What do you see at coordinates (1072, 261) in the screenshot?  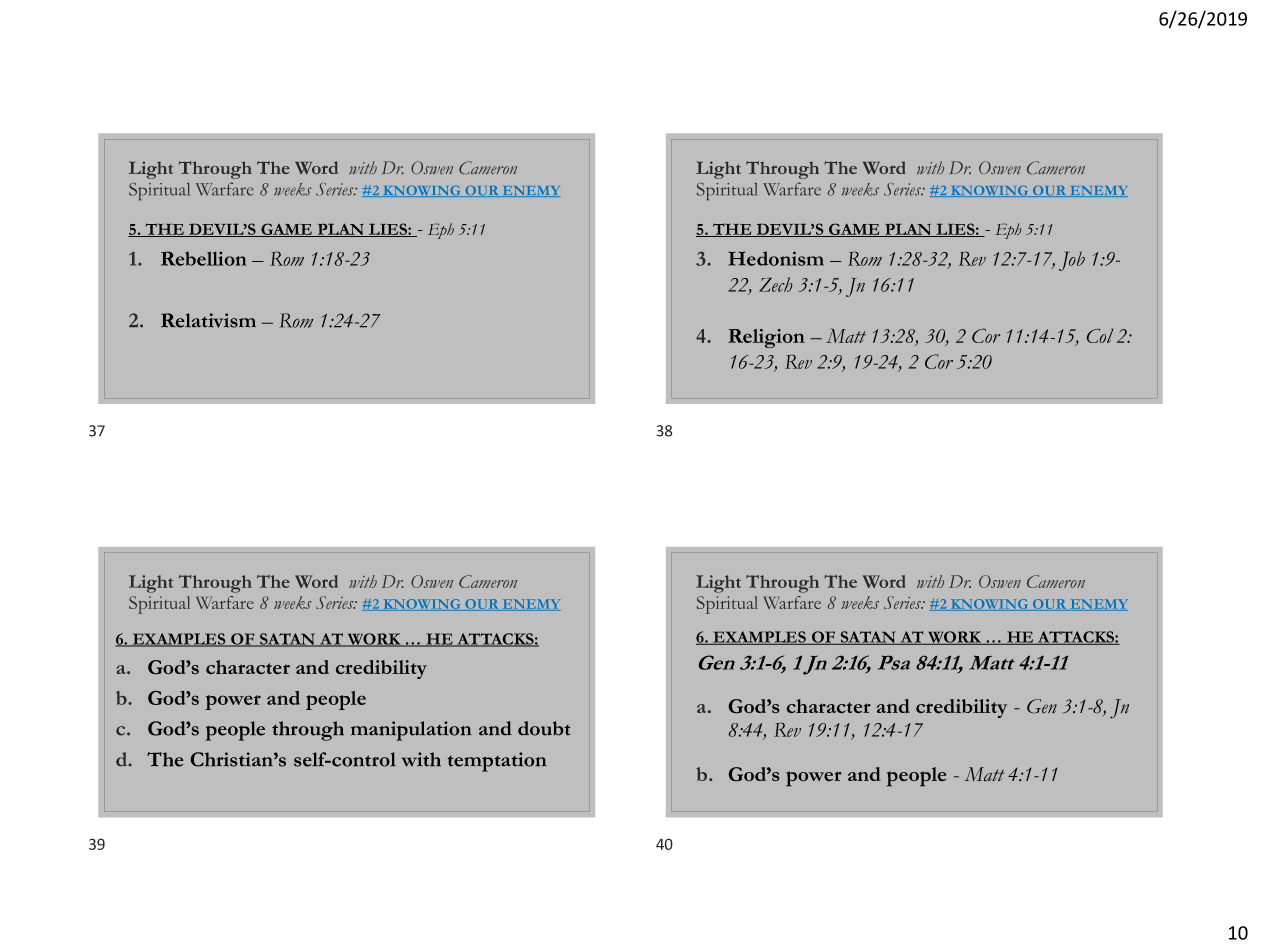 I see `Job` at bounding box center [1072, 261].
